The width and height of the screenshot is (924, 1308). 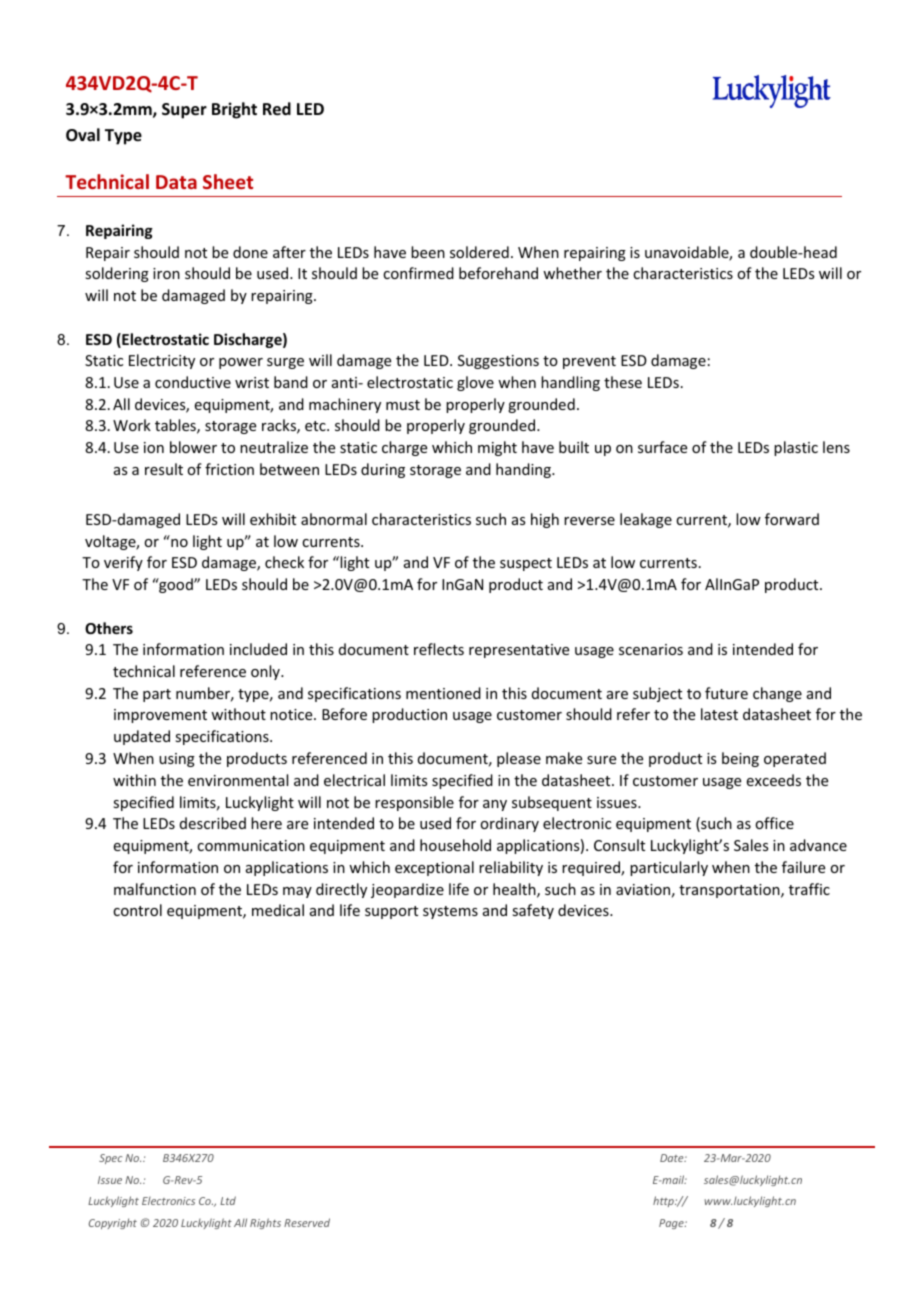 What do you see at coordinates (307, 1222) in the screenshot?
I see `Reserved` at bounding box center [307, 1222].
